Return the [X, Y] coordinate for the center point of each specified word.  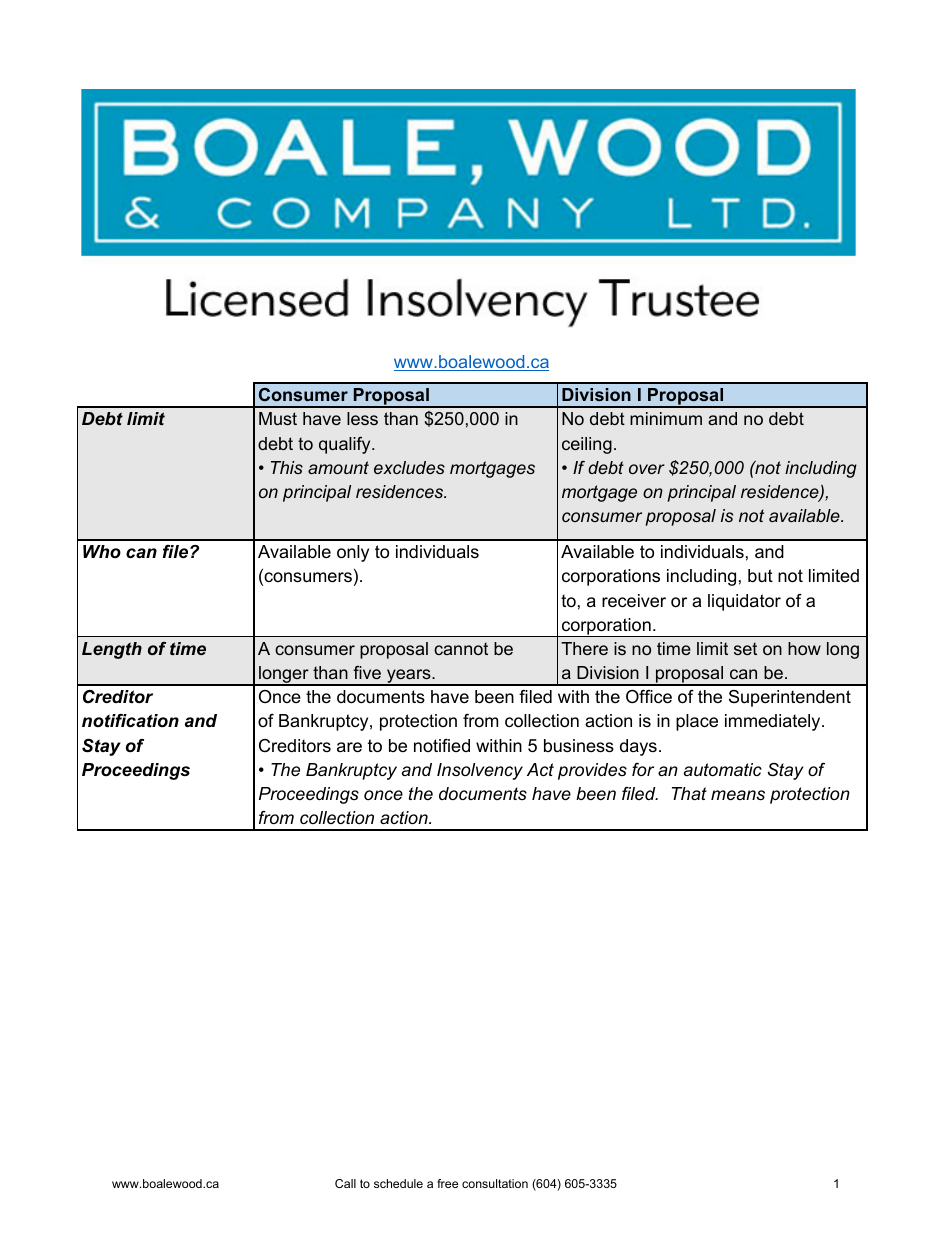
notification [130, 721]
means [738, 795]
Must [278, 418]
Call [345, 1183]
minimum [666, 418]
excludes [409, 467]
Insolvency [480, 771]
